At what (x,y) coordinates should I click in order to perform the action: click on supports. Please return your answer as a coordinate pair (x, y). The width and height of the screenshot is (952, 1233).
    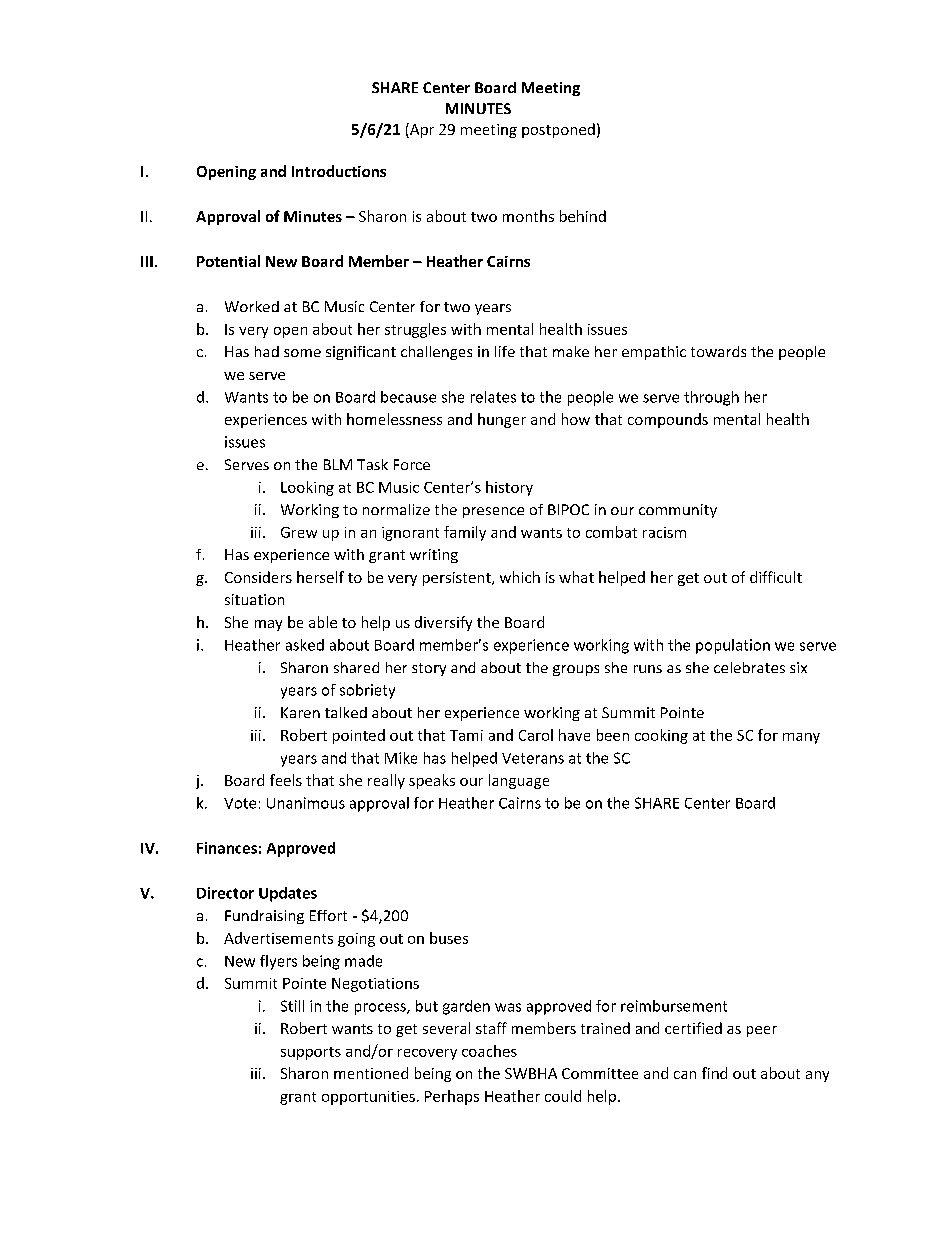
    Looking at the image, I should click on (311, 1053).
